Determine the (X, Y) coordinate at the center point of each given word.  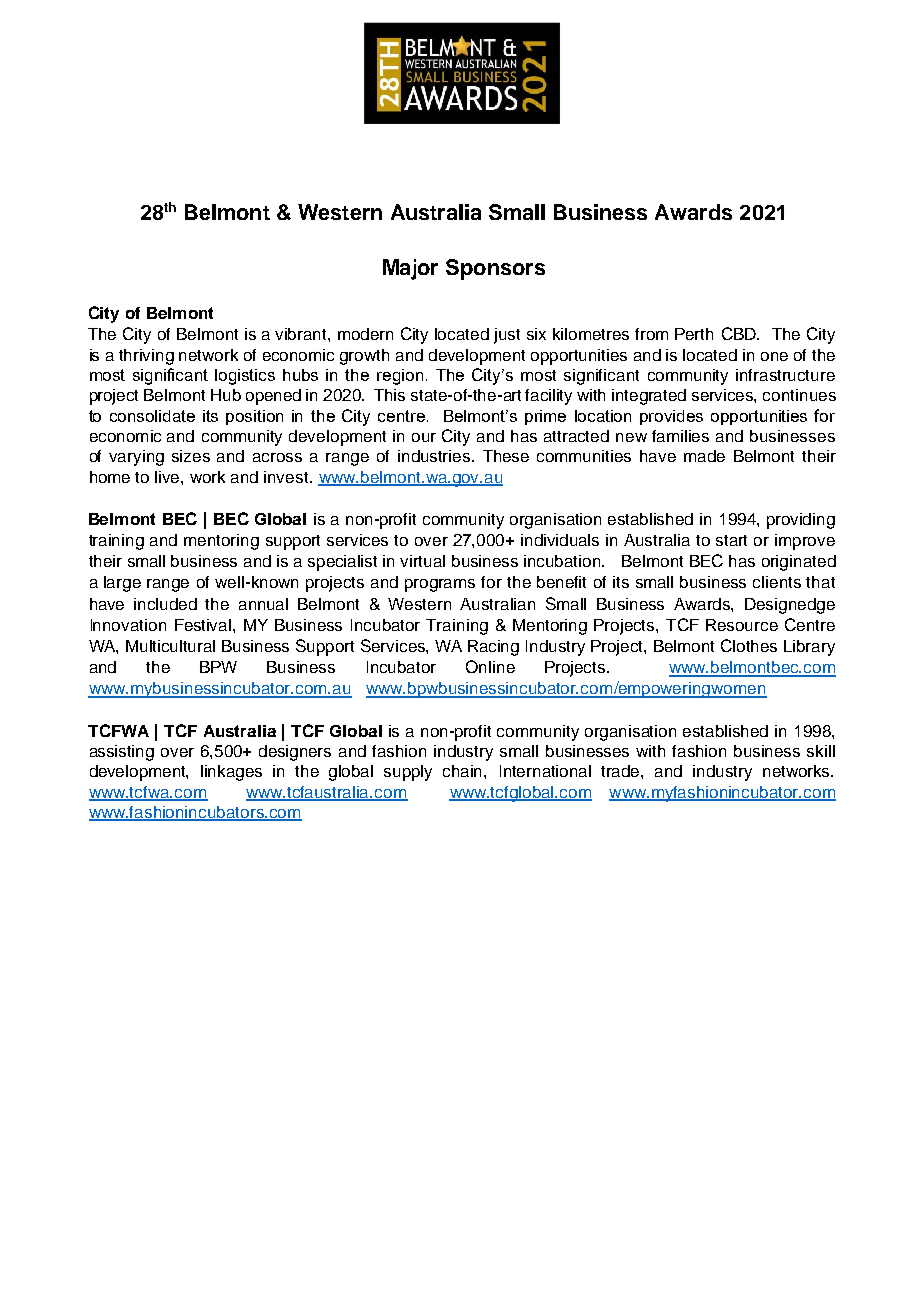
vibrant (302, 334)
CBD (740, 333)
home (110, 477)
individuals (560, 540)
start (731, 540)
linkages (231, 773)
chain (464, 771)
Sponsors (495, 269)
